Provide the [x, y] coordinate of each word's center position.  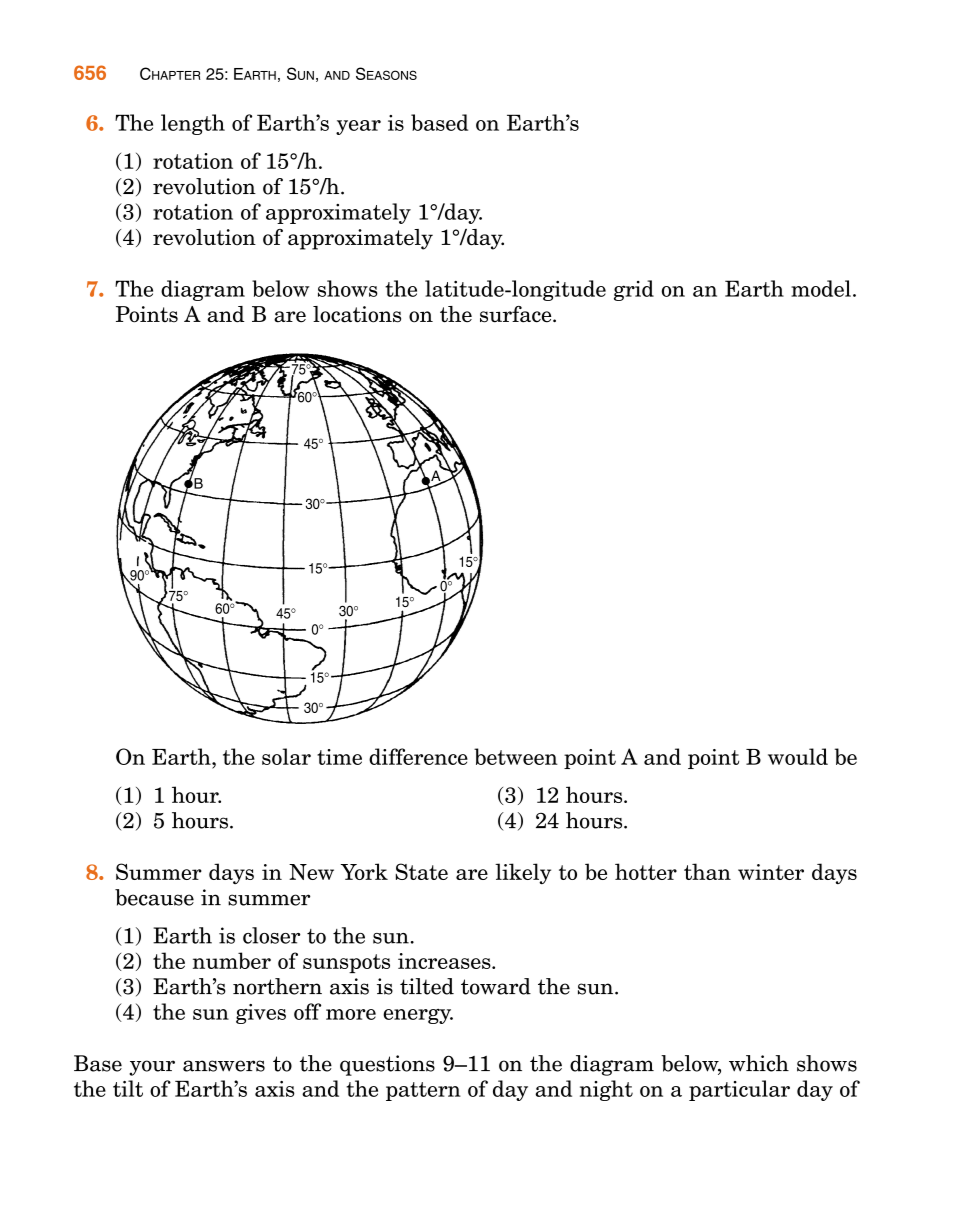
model [821, 288]
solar [286, 756]
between [516, 756]
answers [224, 1066]
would [798, 756]
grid [634, 290]
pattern [423, 1091]
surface [517, 314]
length [193, 124]
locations [357, 314]
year [358, 127]
